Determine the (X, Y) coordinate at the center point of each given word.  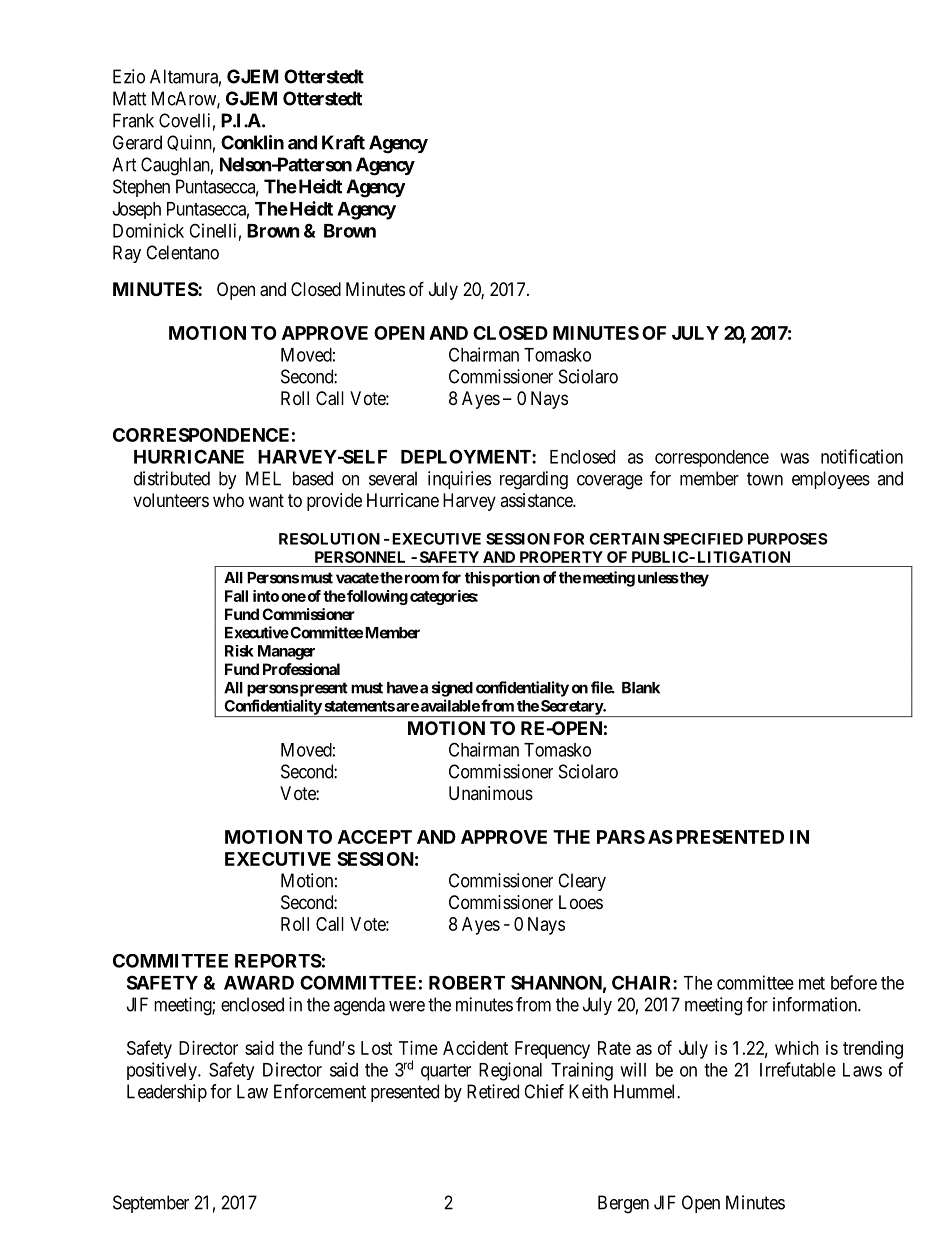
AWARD (259, 983)
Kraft (343, 142)
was (794, 458)
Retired (493, 1091)
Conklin (252, 142)
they (693, 579)
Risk (239, 651)
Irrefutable (798, 1069)
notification (862, 456)
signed (452, 689)
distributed (172, 478)
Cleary (582, 882)
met (812, 983)
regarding (534, 480)
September (151, 1204)
